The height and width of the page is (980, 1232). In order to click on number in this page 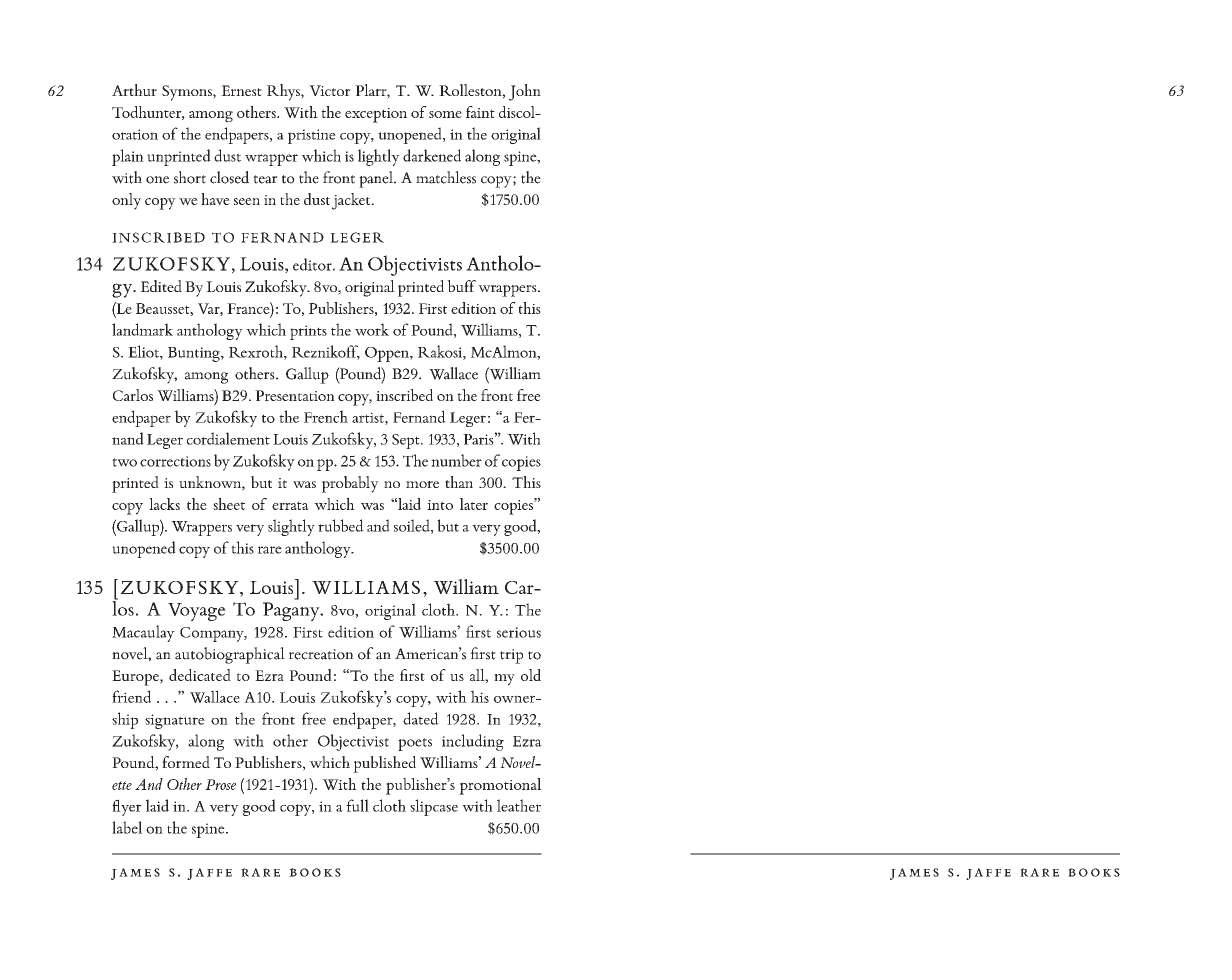, I will do `click(456, 460)`.
